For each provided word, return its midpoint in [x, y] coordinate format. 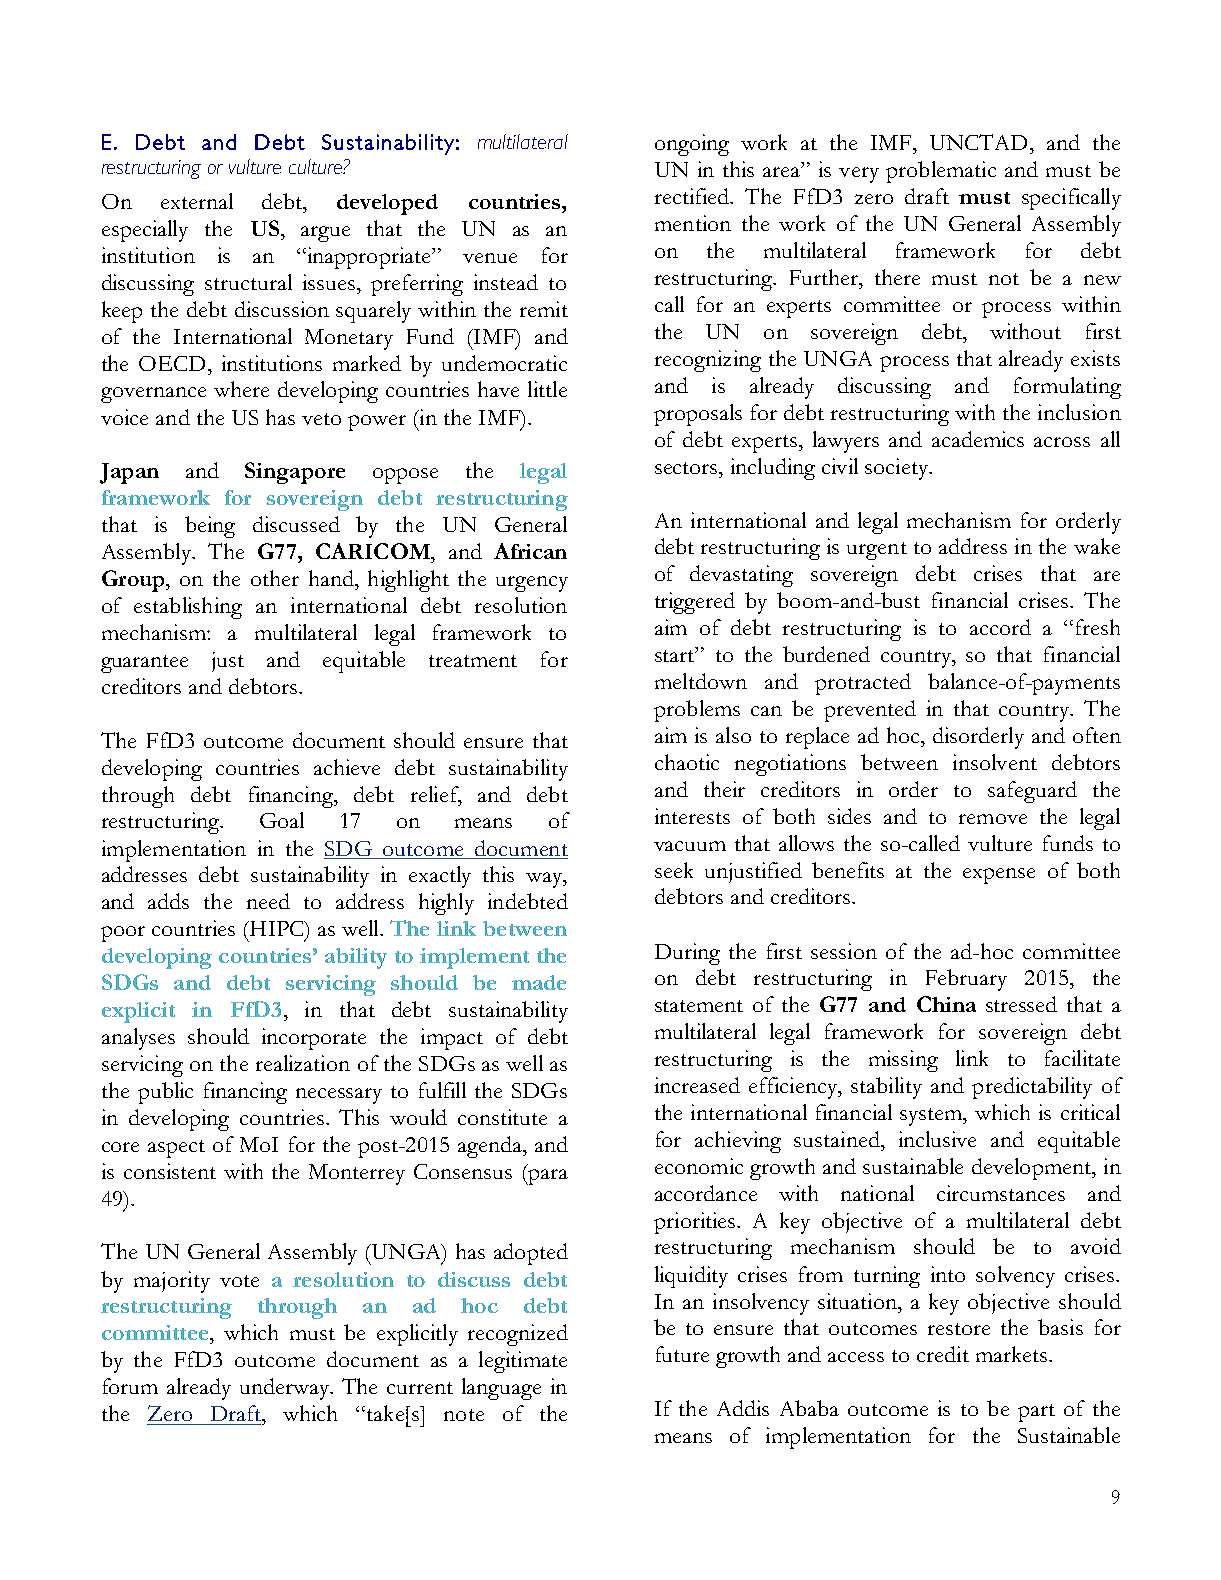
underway [286, 1389]
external [197, 201]
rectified [693, 196]
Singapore [295, 473]
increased [697, 1085]
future [682, 1354]
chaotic [687, 762]
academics [978, 439]
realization [303, 1063]
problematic [941, 172]
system [932, 1117]
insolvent [995, 762]
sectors [687, 468]
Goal [282, 820]
